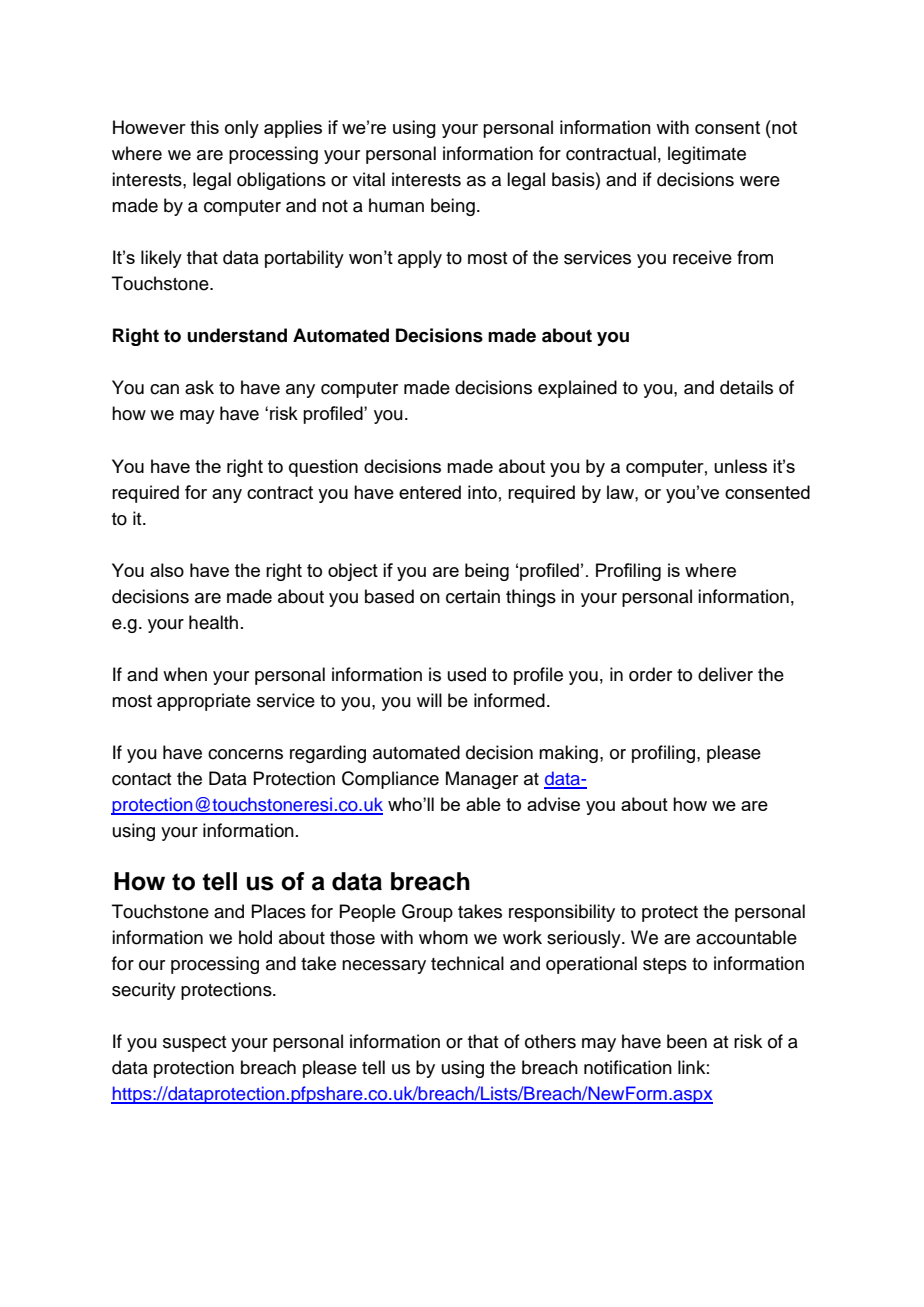 The height and width of the screenshot is (1307, 924). Describe the element at coordinates (194, 1044) in the screenshot. I see `suspect` at that location.
